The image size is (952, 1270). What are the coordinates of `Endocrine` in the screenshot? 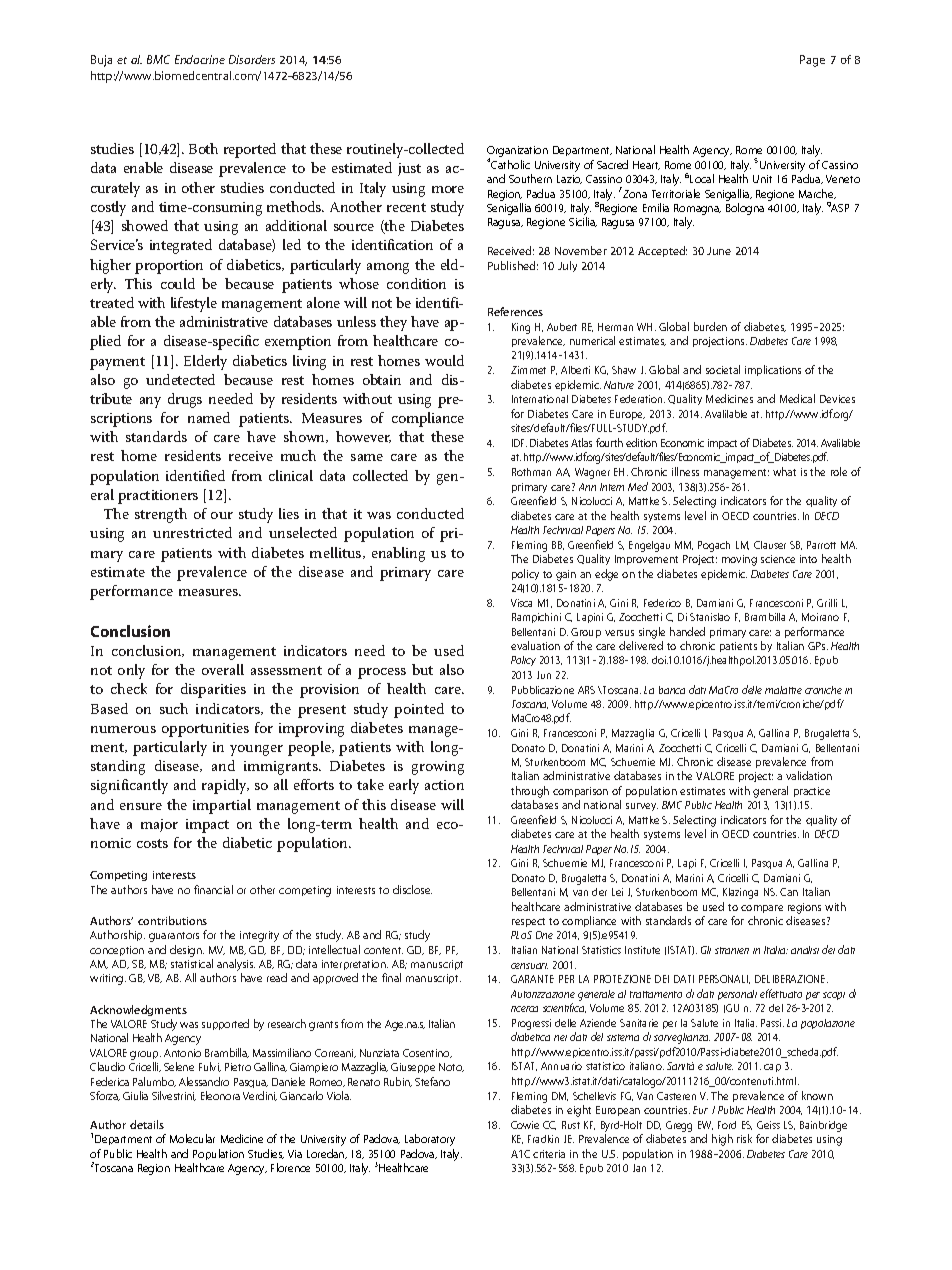 It's located at (200, 59).
